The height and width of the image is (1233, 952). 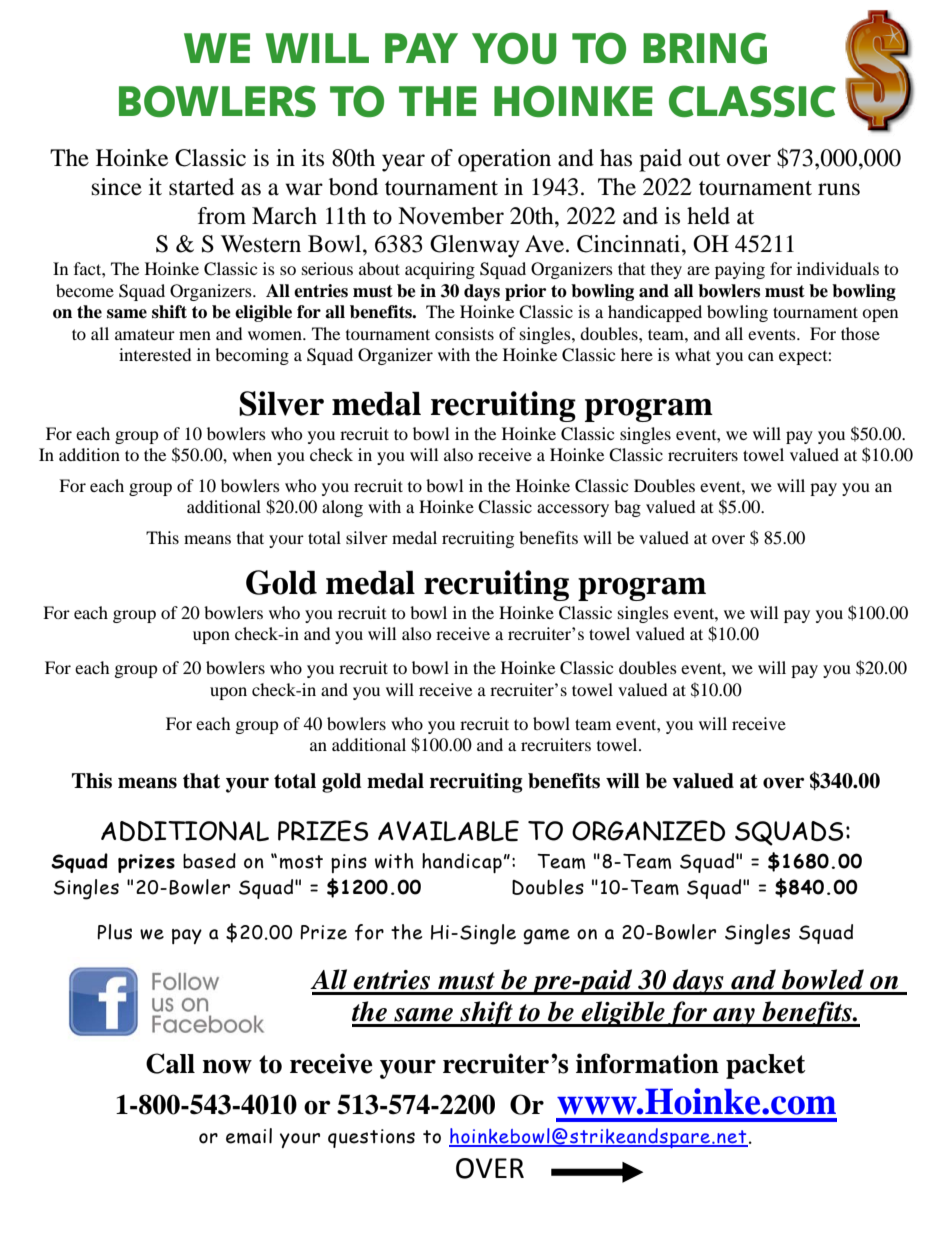 I want to click on Call, so click(x=170, y=1063).
